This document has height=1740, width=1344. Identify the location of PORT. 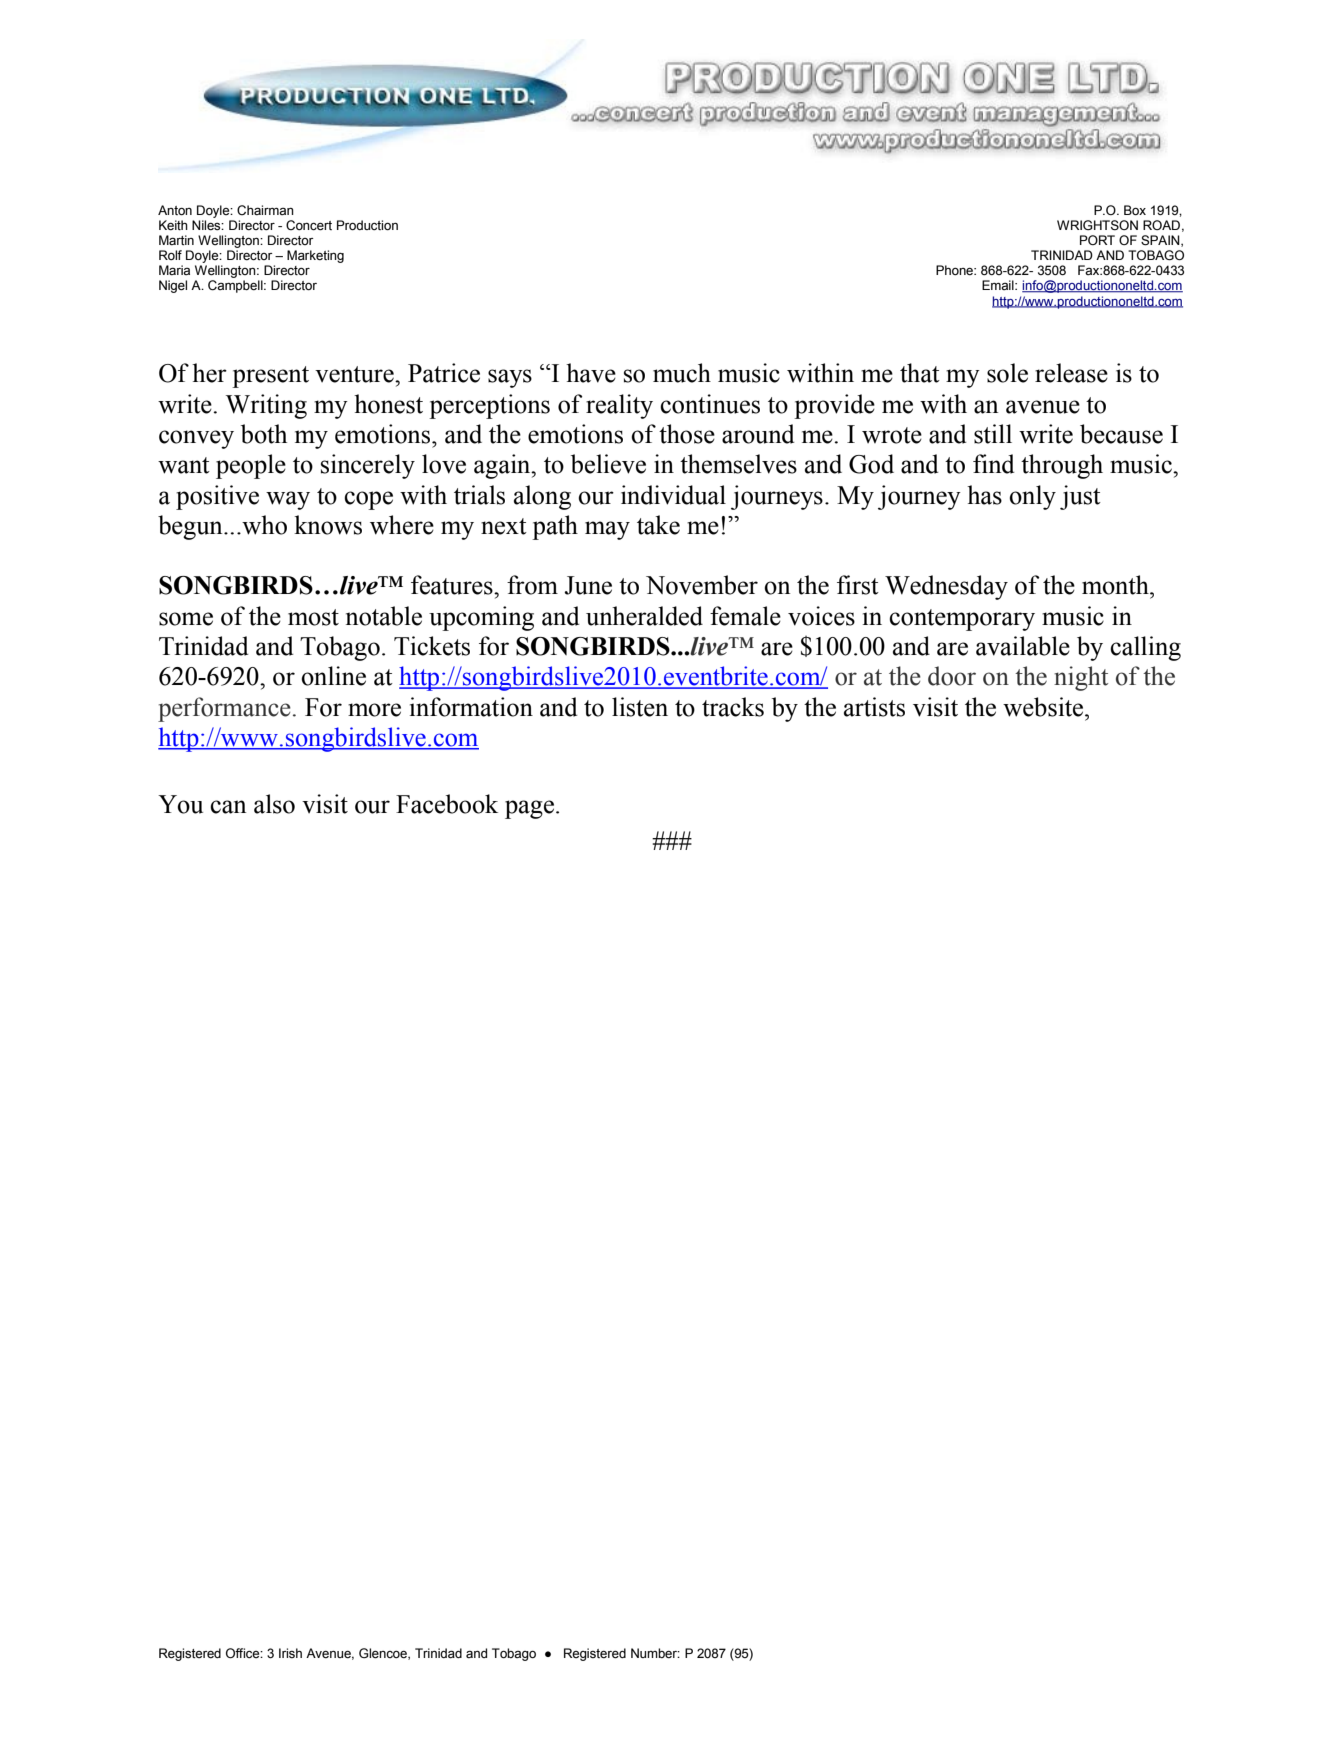
(1097, 240).
